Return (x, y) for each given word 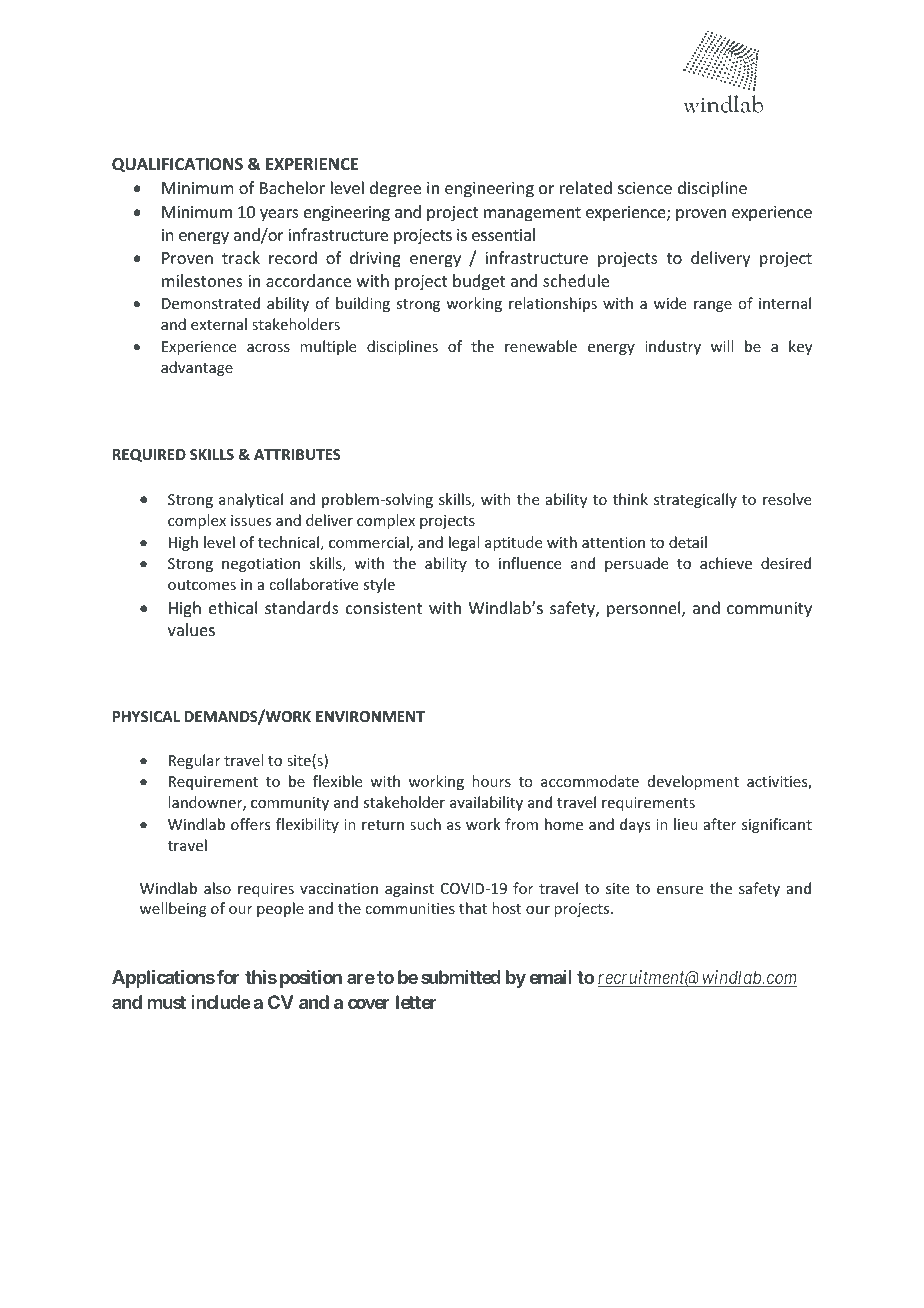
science (645, 188)
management (532, 214)
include (221, 1002)
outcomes (202, 585)
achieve (726, 563)
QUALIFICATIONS (177, 165)
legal (464, 543)
